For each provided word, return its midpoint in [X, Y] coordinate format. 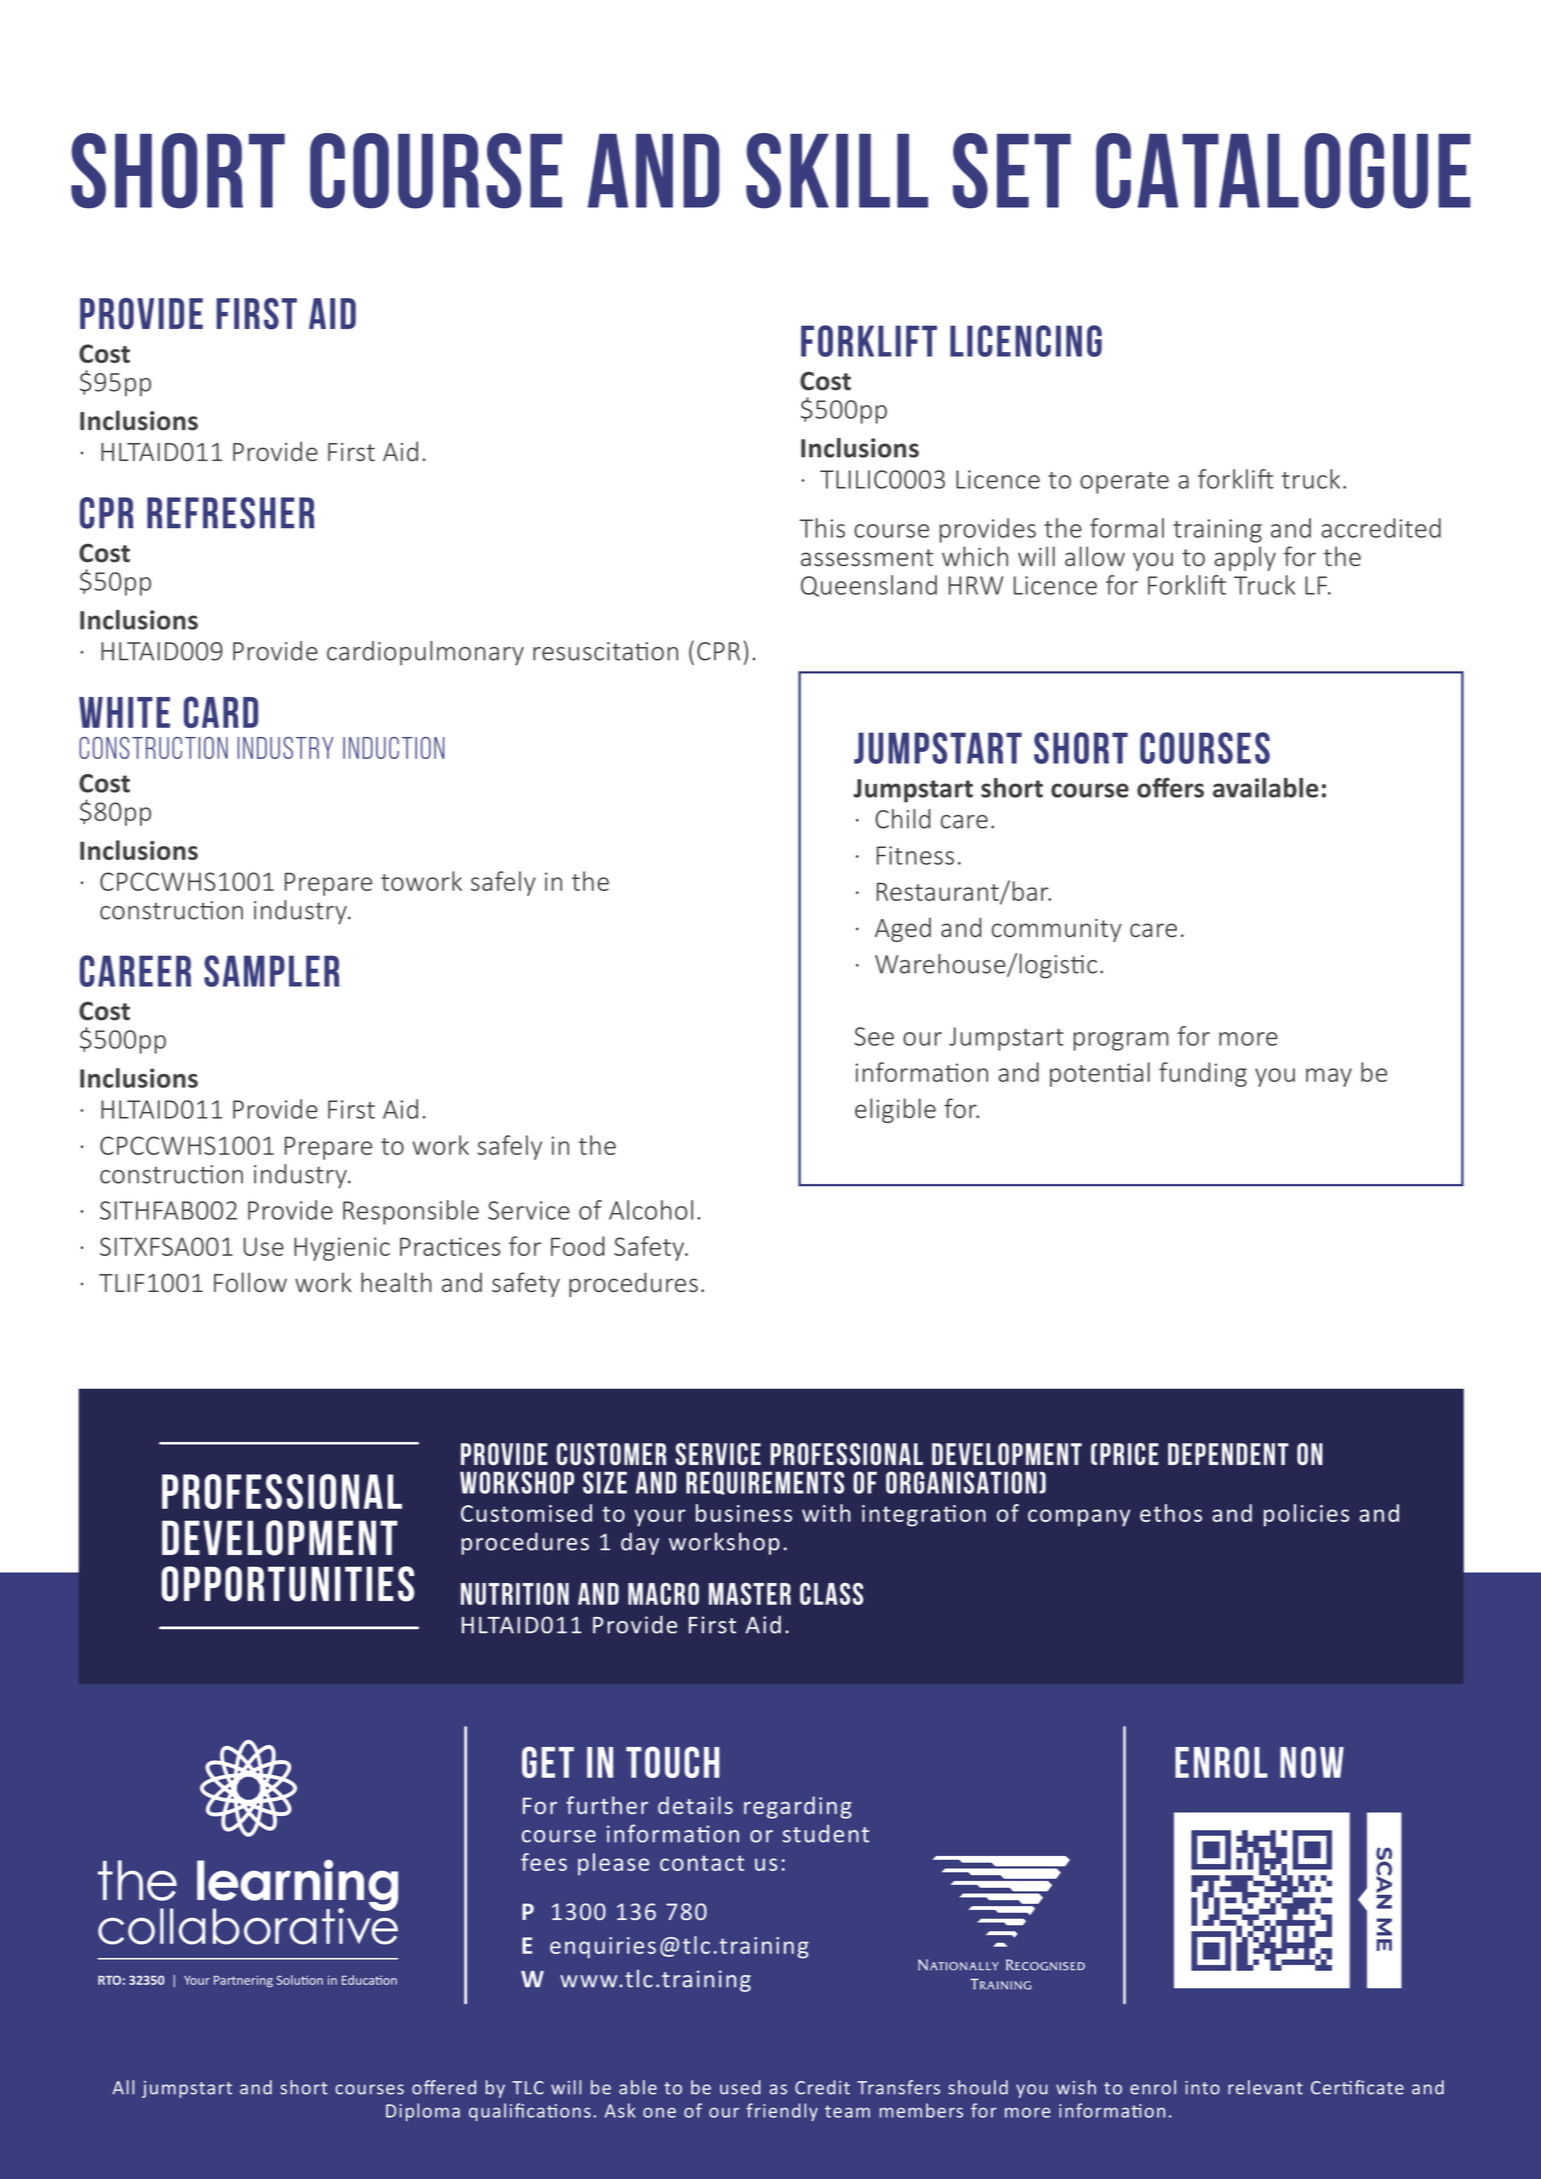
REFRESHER [231, 513]
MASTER [750, 1594]
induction [393, 748]
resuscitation [605, 651]
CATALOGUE [1283, 171]
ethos [1171, 1513]
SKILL [837, 171]
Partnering [243, 1981]
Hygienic [342, 1249]
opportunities [287, 1584]
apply [1245, 558]
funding [1203, 1074]
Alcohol [651, 1210]
